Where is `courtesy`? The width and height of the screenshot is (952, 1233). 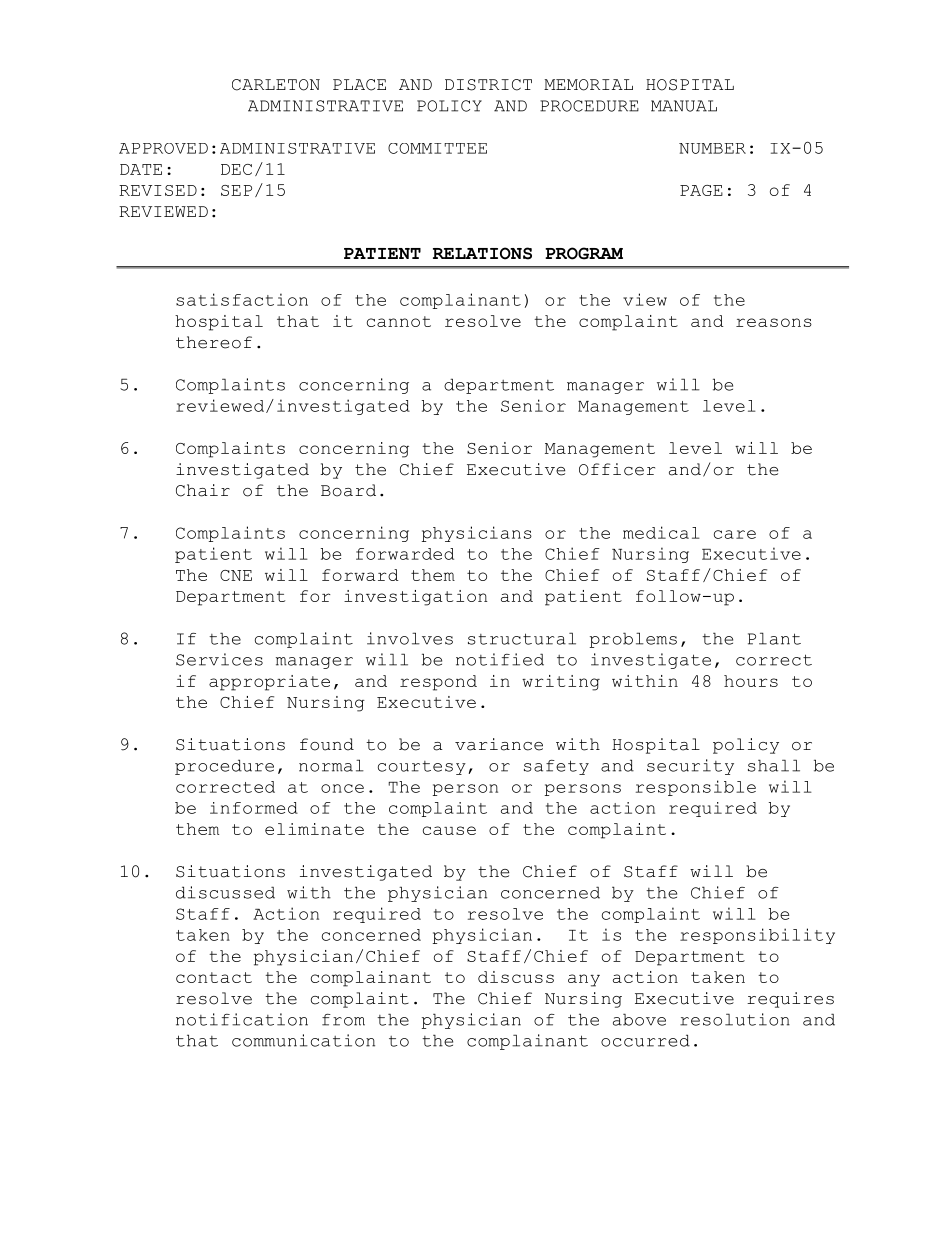 courtesy is located at coordinates (422, 768).
